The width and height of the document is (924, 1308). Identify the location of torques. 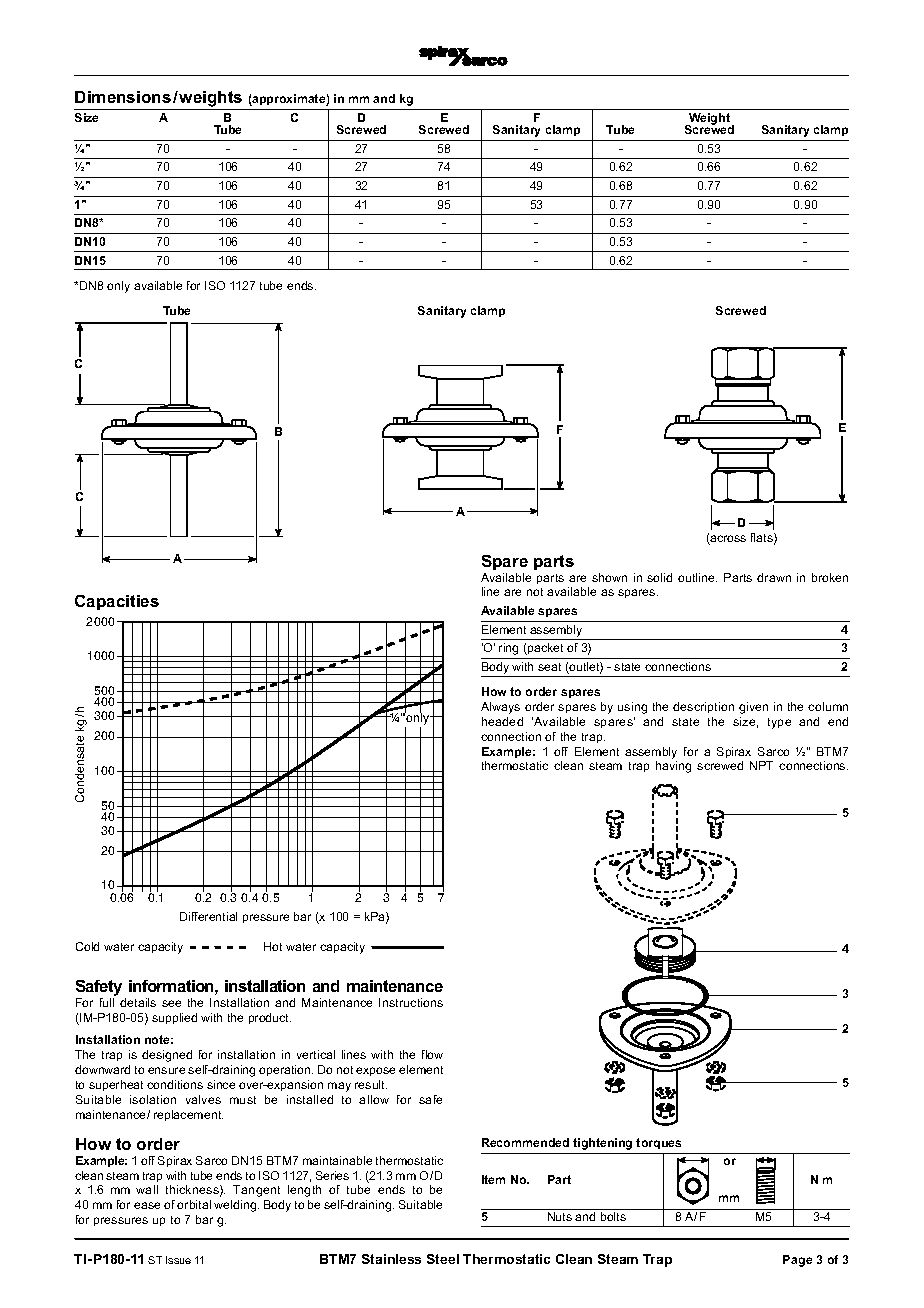
(658, 1143).
